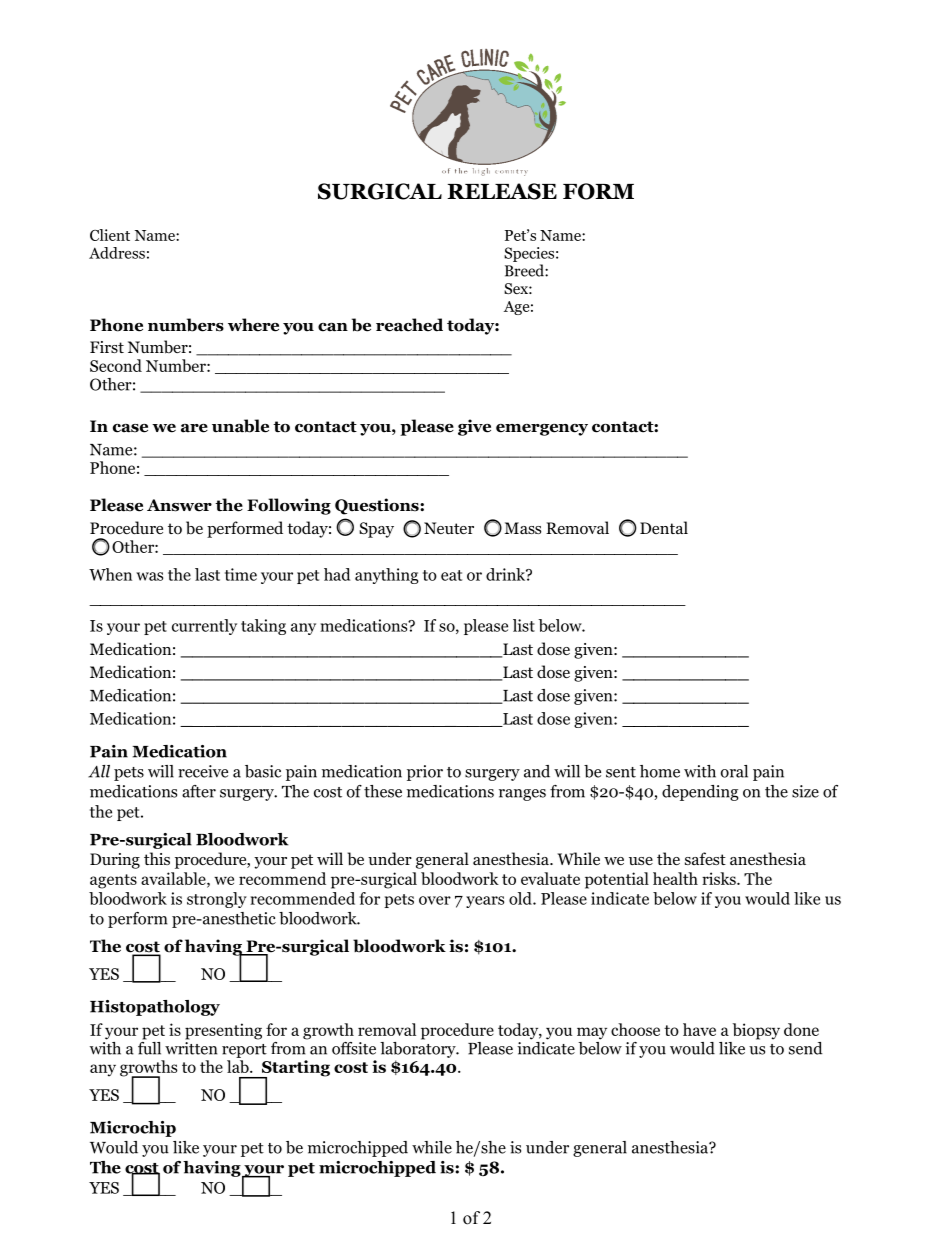 Image resolution: width=952 pixels, height=1233 pixels. I want to click on currently, so click(204, 627).
